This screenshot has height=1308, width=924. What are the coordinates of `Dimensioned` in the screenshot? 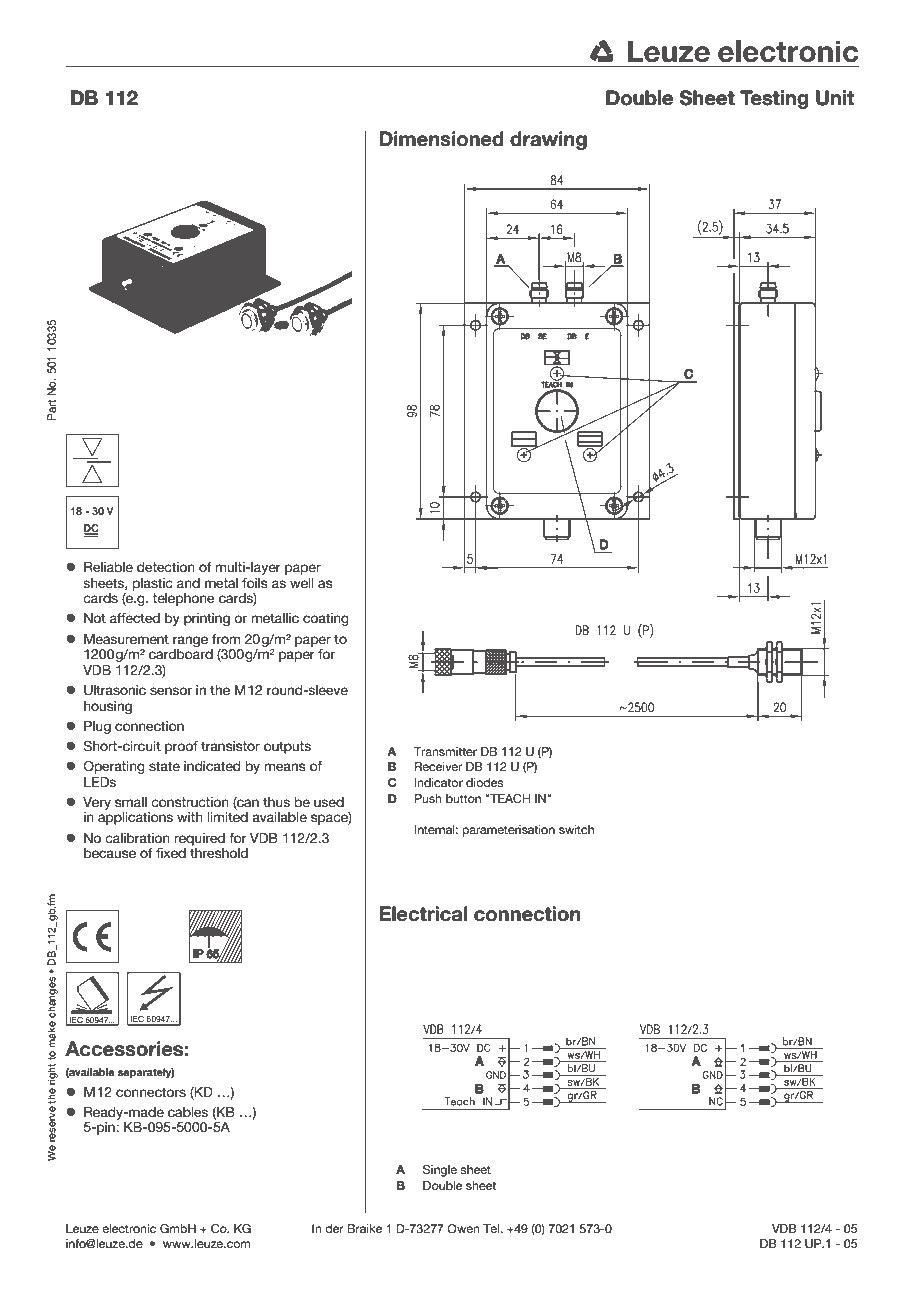 It's located at (441, 139).
